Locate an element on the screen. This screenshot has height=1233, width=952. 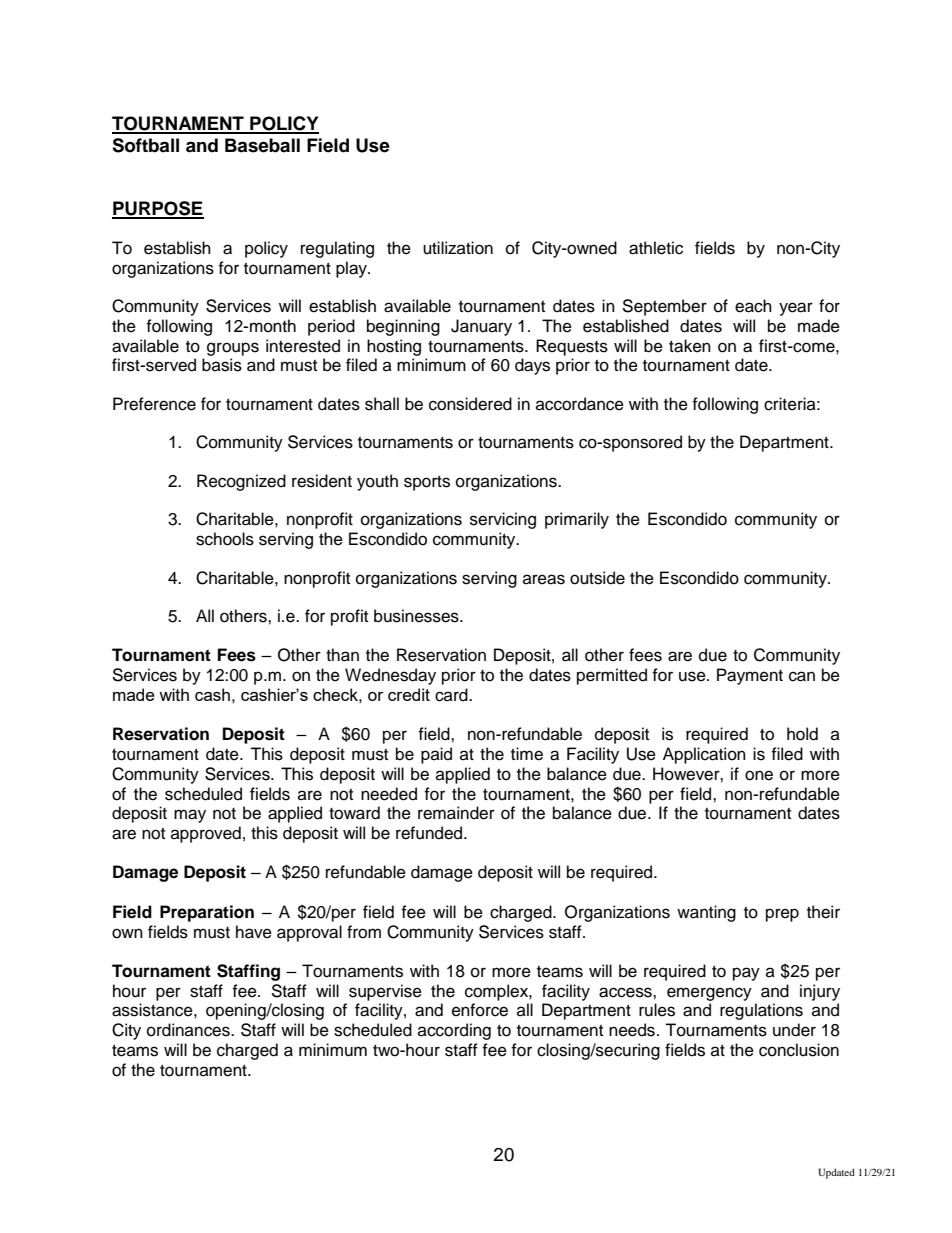
taken is located at coordinates (690, 346).
